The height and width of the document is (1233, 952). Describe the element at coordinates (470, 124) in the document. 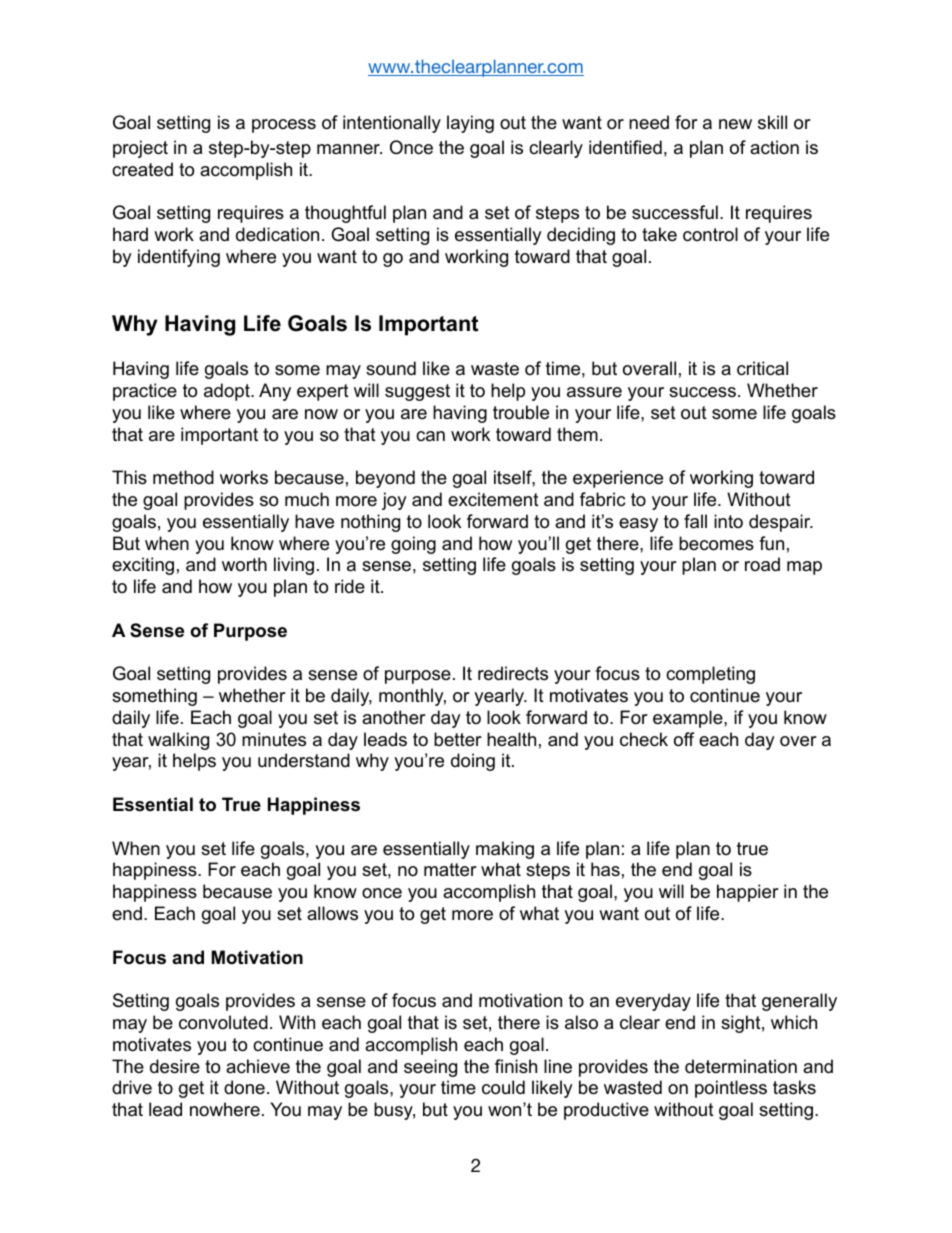

I see `laying` at that location.
